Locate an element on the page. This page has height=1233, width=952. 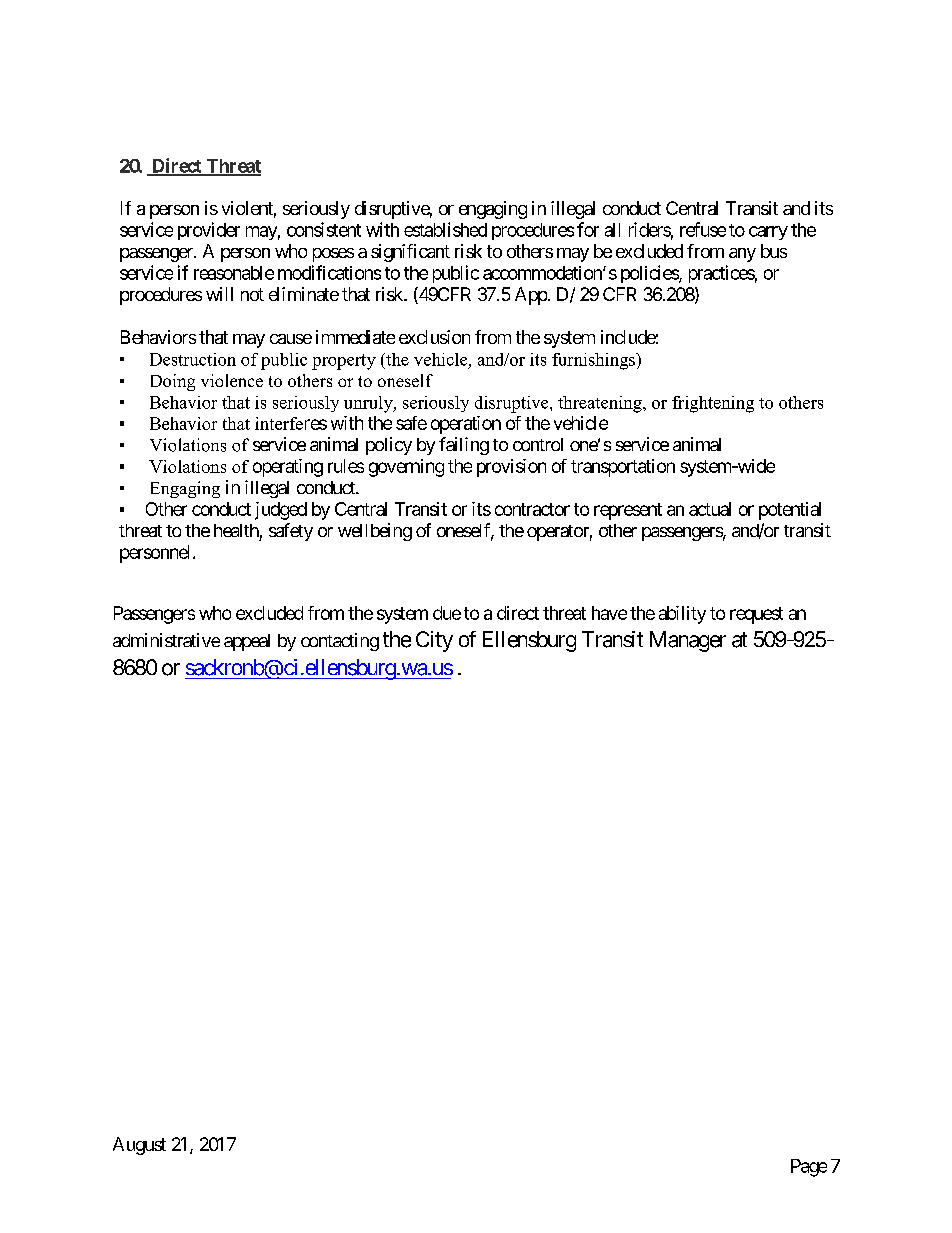
Page is located at coordinates (809, 1168).
